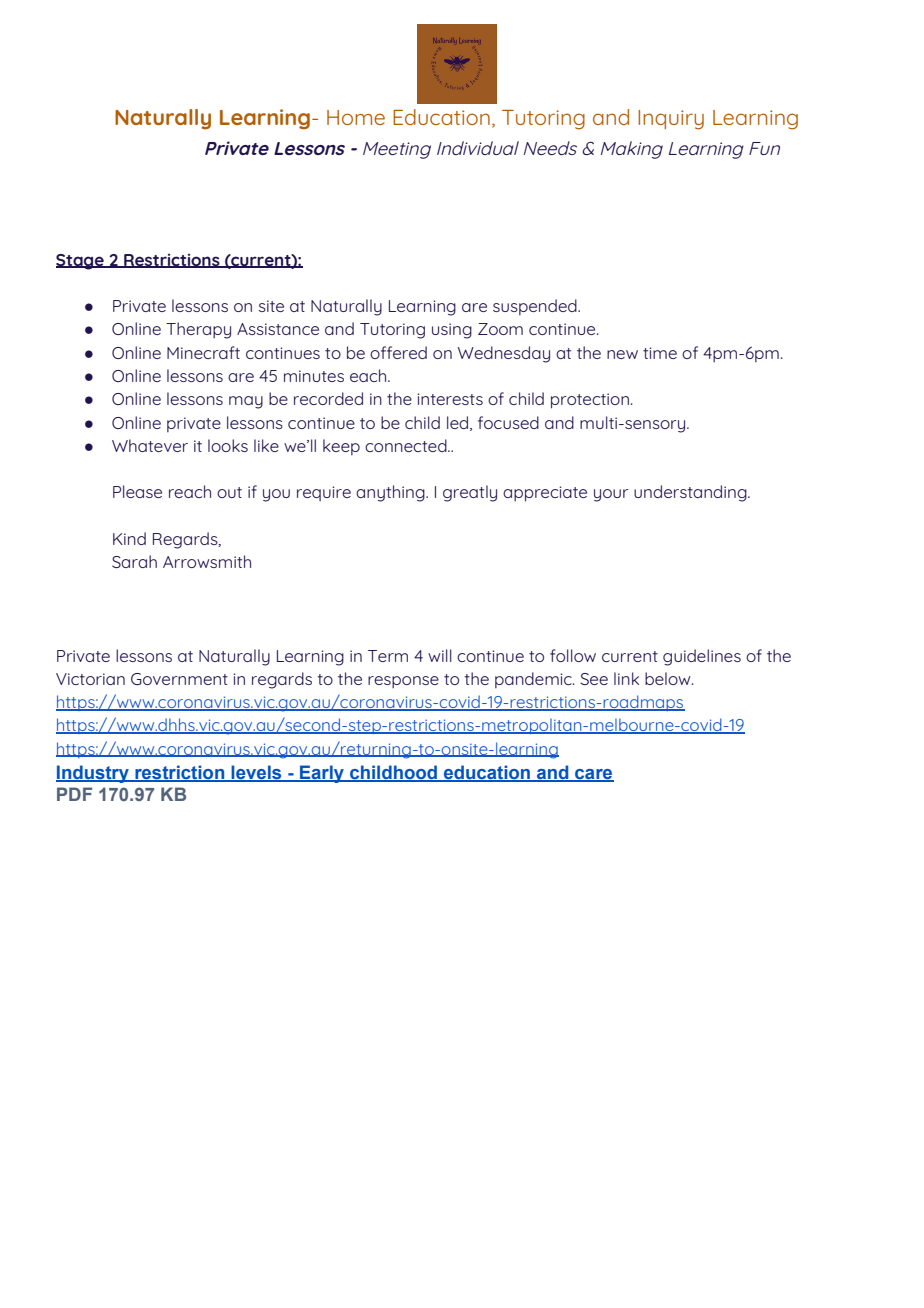 This screenshot has height=1308, width=924. Describe the element at coordinates (81, 262) in the screenshot. I see `Stage` at that location.
